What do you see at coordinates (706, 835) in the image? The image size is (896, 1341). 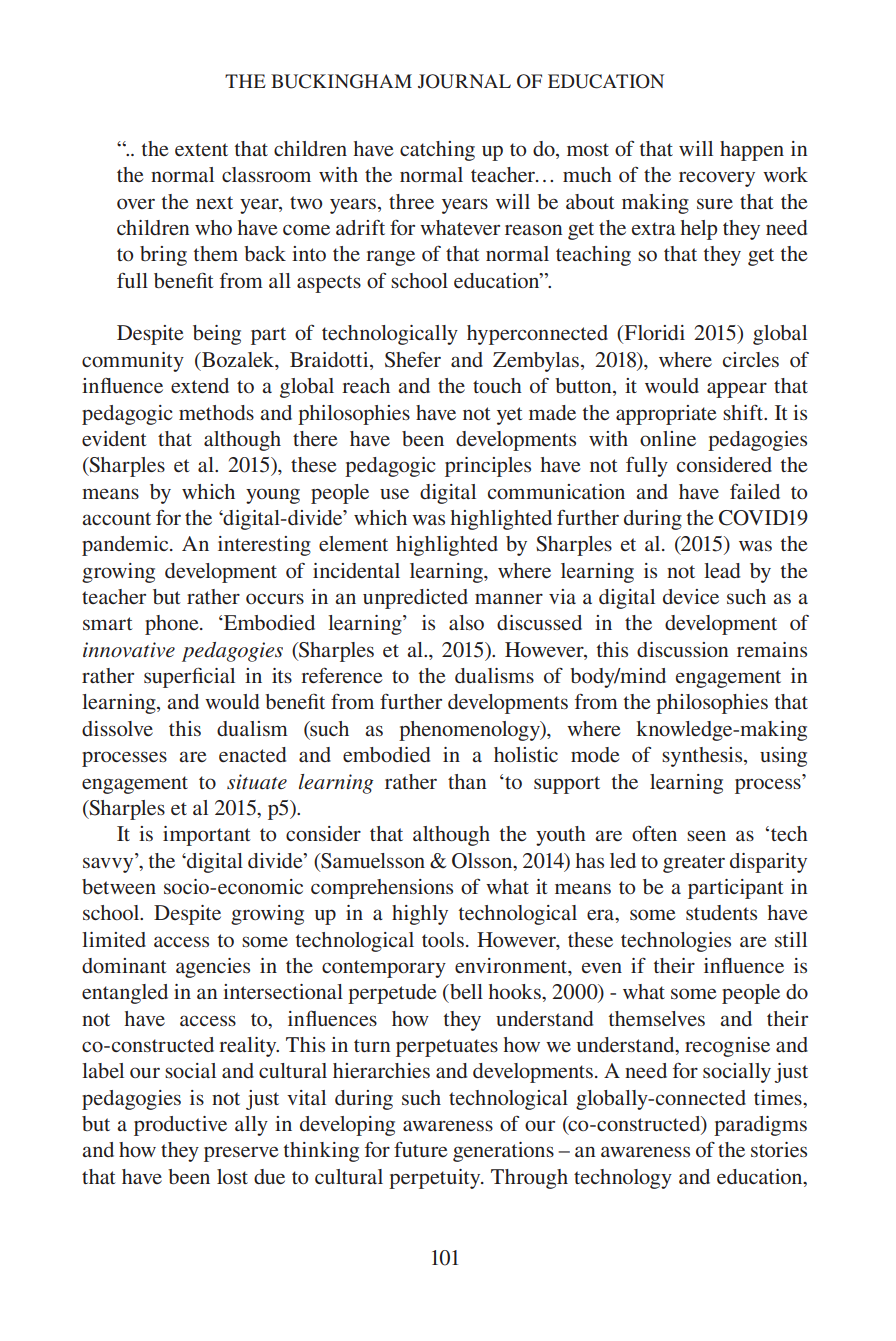 I see `seen` at bounding box center [706, 835].
